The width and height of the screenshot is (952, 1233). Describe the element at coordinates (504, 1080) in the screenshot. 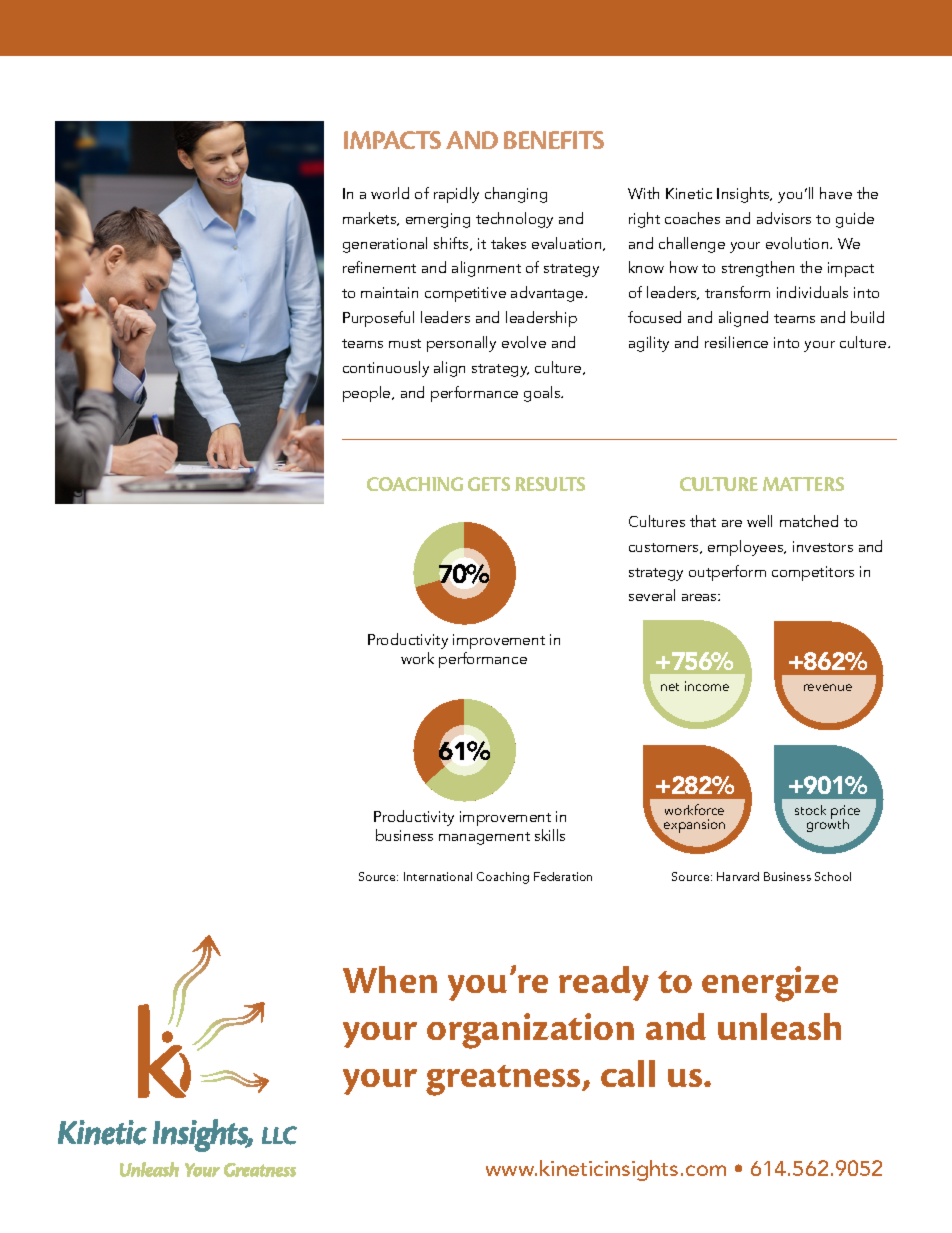

I see `greatness` at that location.
